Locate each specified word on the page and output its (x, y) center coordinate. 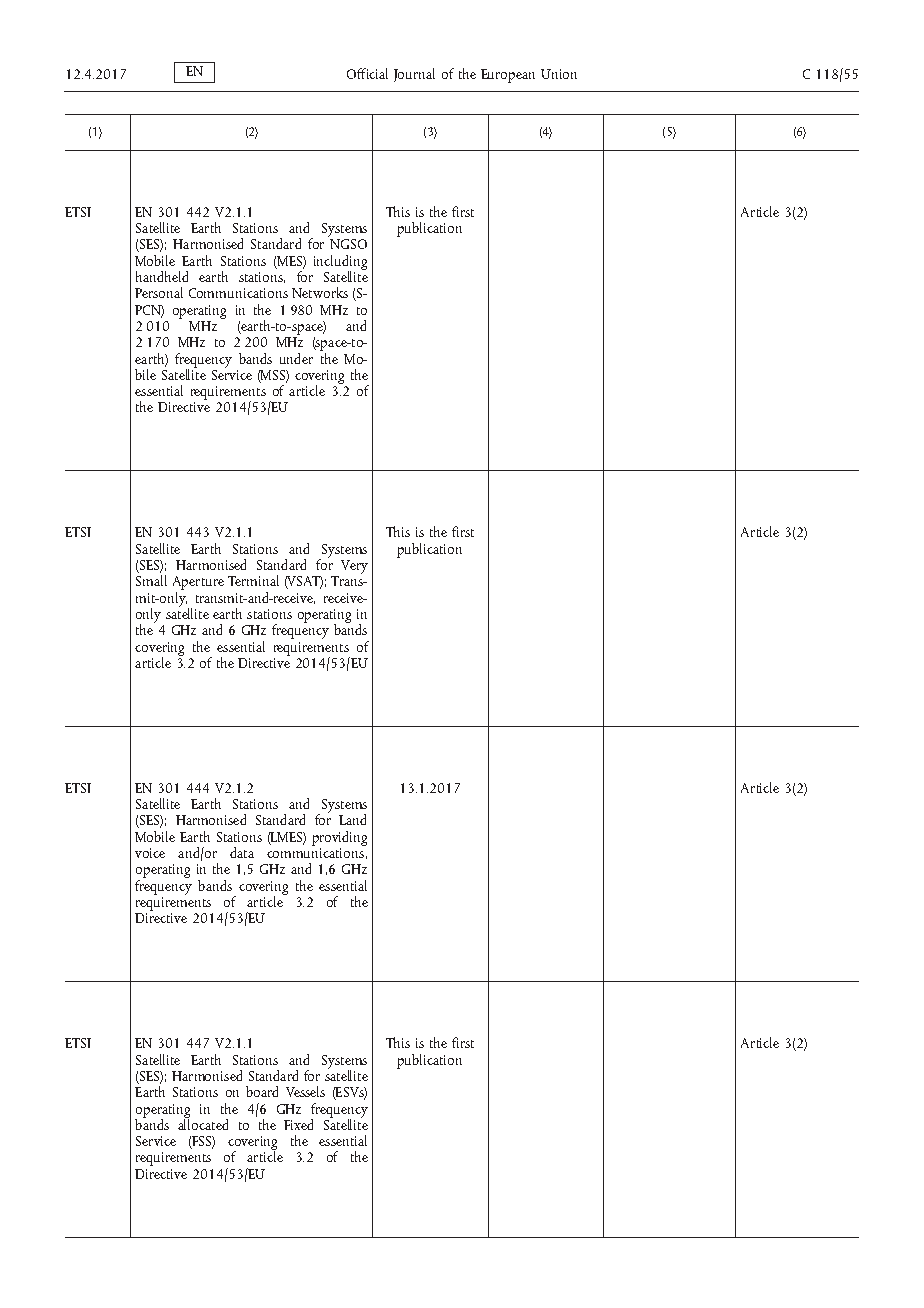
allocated (203, 1123)
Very (354, 567)
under (296, 358)
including (340, 263)
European (508, 76)
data (242, 852)
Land (352, 819)
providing (339, 838)
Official (367, 73)
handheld (162, 276)
